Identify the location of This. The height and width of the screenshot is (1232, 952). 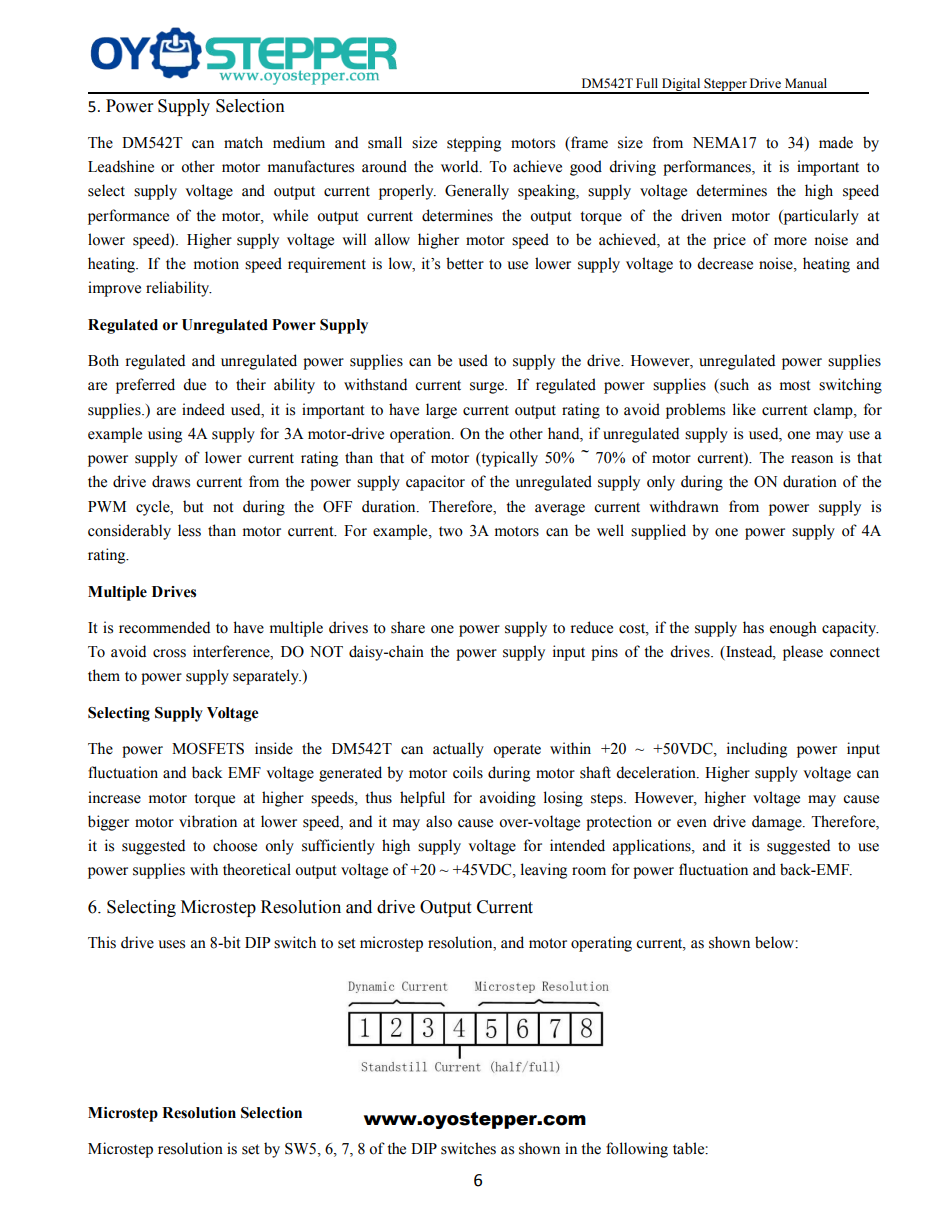
(102, 942).
